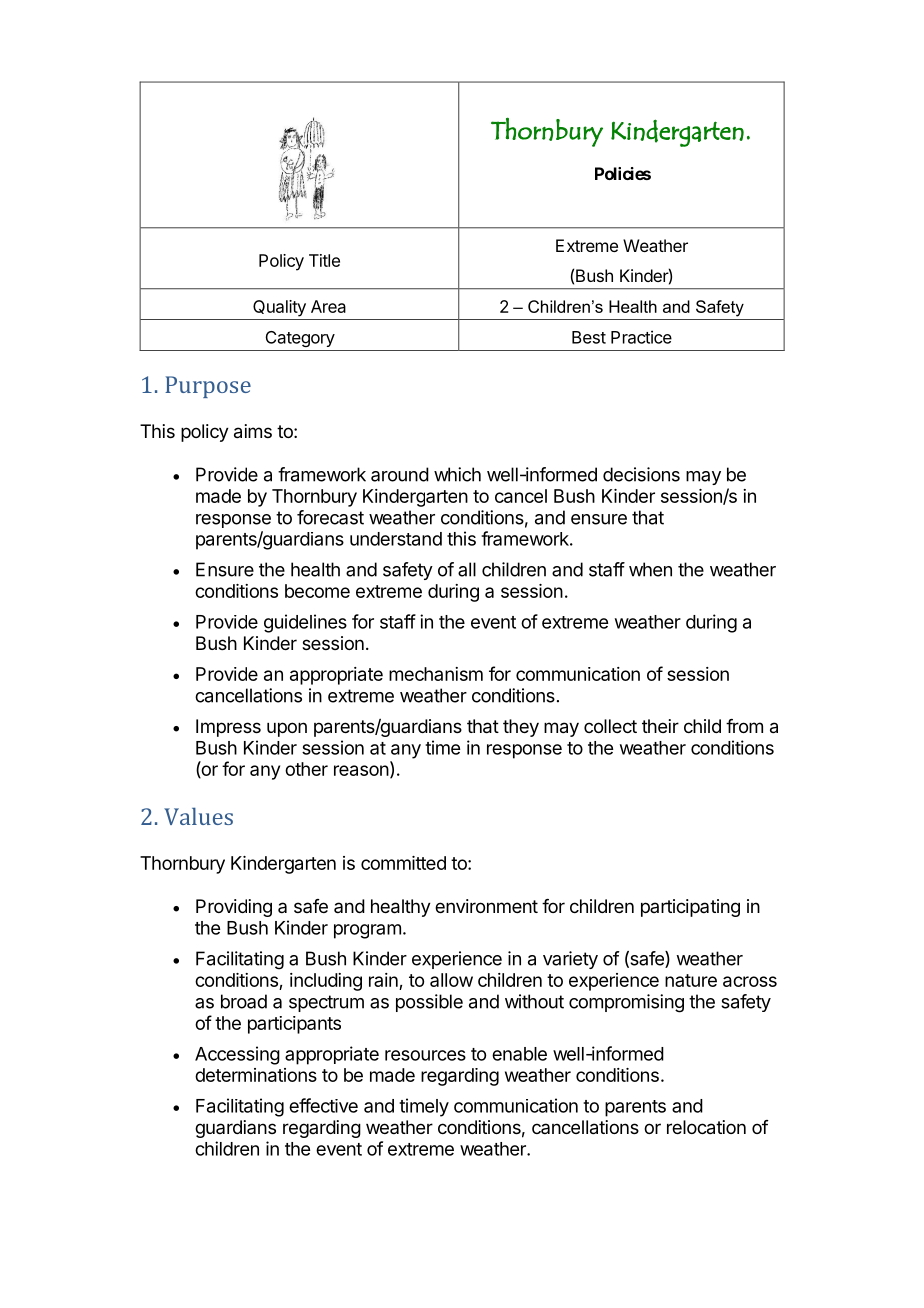 The height and width of the image is (1308, 924). Describe the element at coordinates (589, 337) in the image. I see `Best` at that location.
